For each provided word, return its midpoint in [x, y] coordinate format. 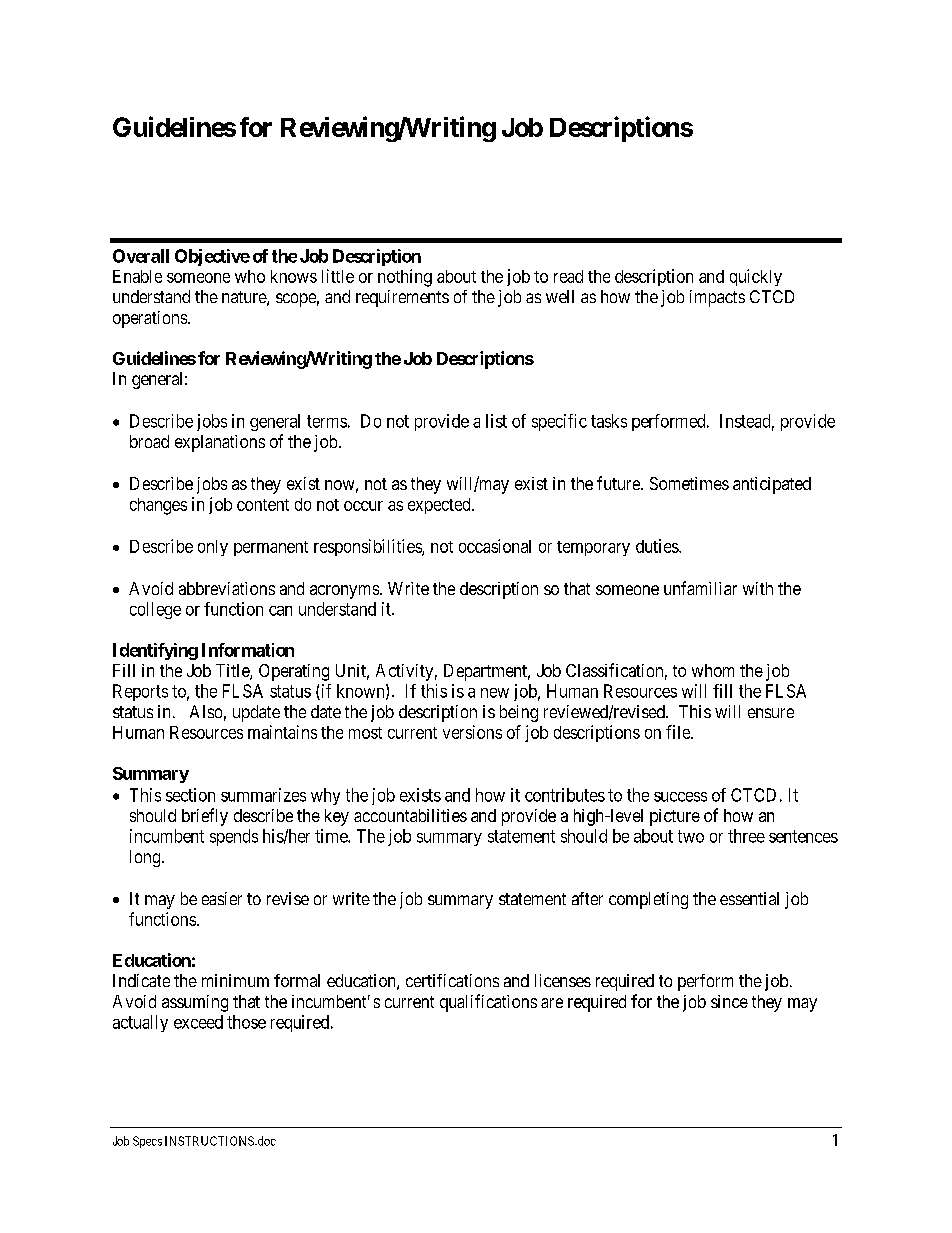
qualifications [488, 1003]
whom [713, 670]
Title [233, 672]
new [495, 693]
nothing [405, 278]
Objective [212, 257]
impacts [717, 298]
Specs [147, 1142]
